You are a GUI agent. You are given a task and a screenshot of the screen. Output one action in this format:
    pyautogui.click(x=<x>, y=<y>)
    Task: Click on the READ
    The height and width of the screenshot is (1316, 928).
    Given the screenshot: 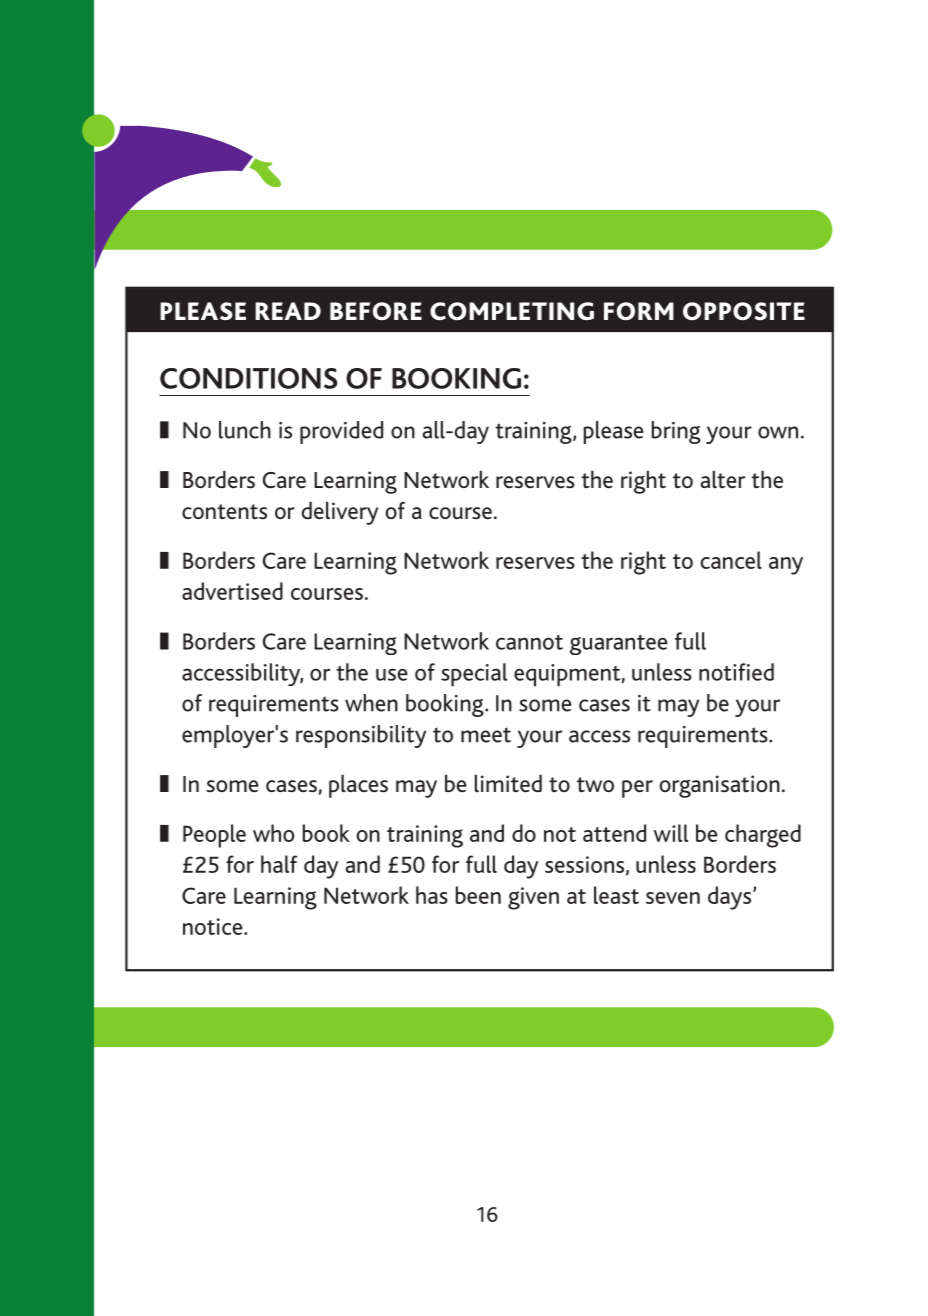 What is the action you would take?
    pyautogui.click(x=288, y=311)
